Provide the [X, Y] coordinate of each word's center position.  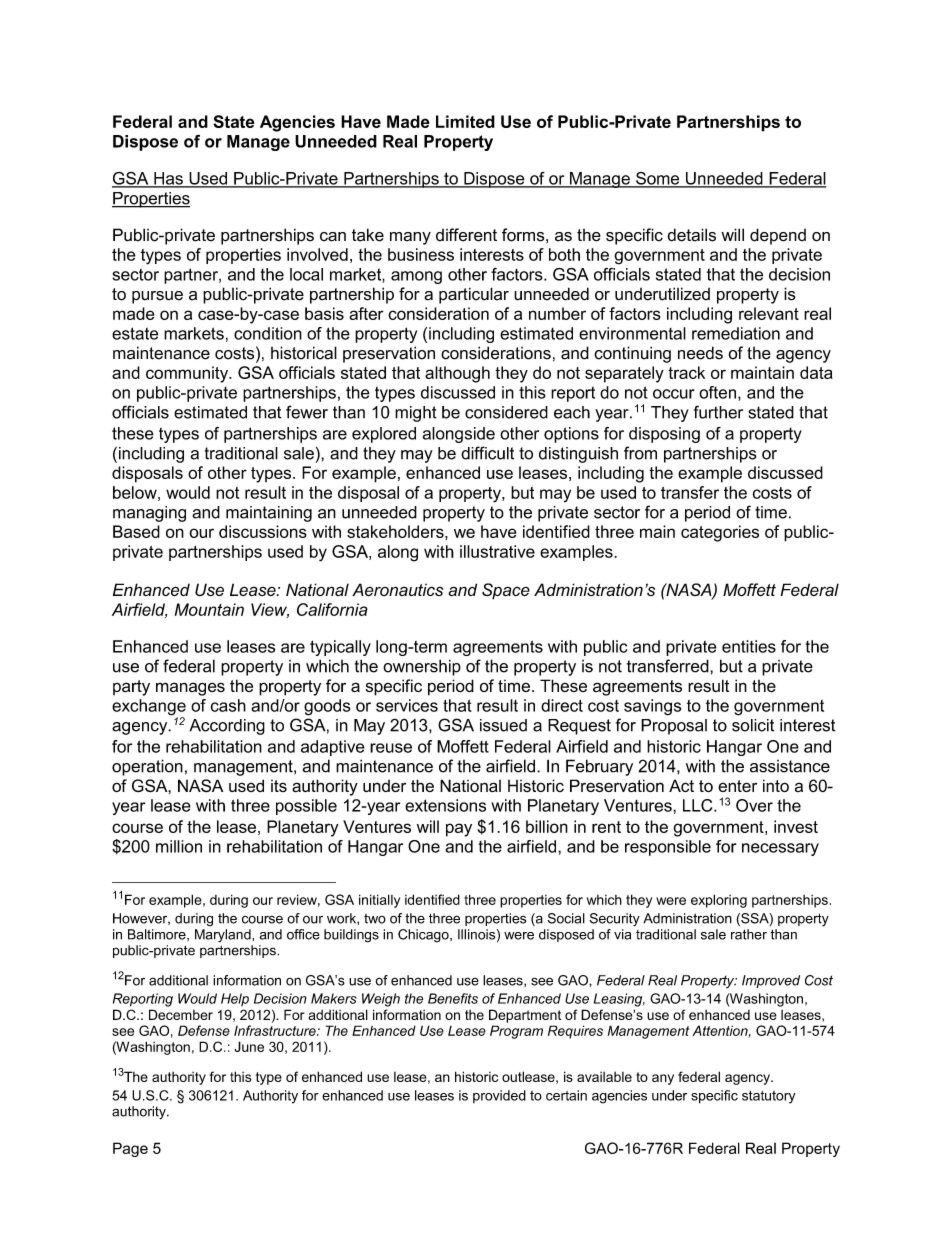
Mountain [209, 609]
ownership [422, 667]
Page [130, 1149]
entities [749, 646]
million [179, 846]
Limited [465, 121]
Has [168, 179]
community [188, 374]
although [457, 374]
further [718, 412]
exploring [719, 901]
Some [658, 179]
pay [459, 830]
